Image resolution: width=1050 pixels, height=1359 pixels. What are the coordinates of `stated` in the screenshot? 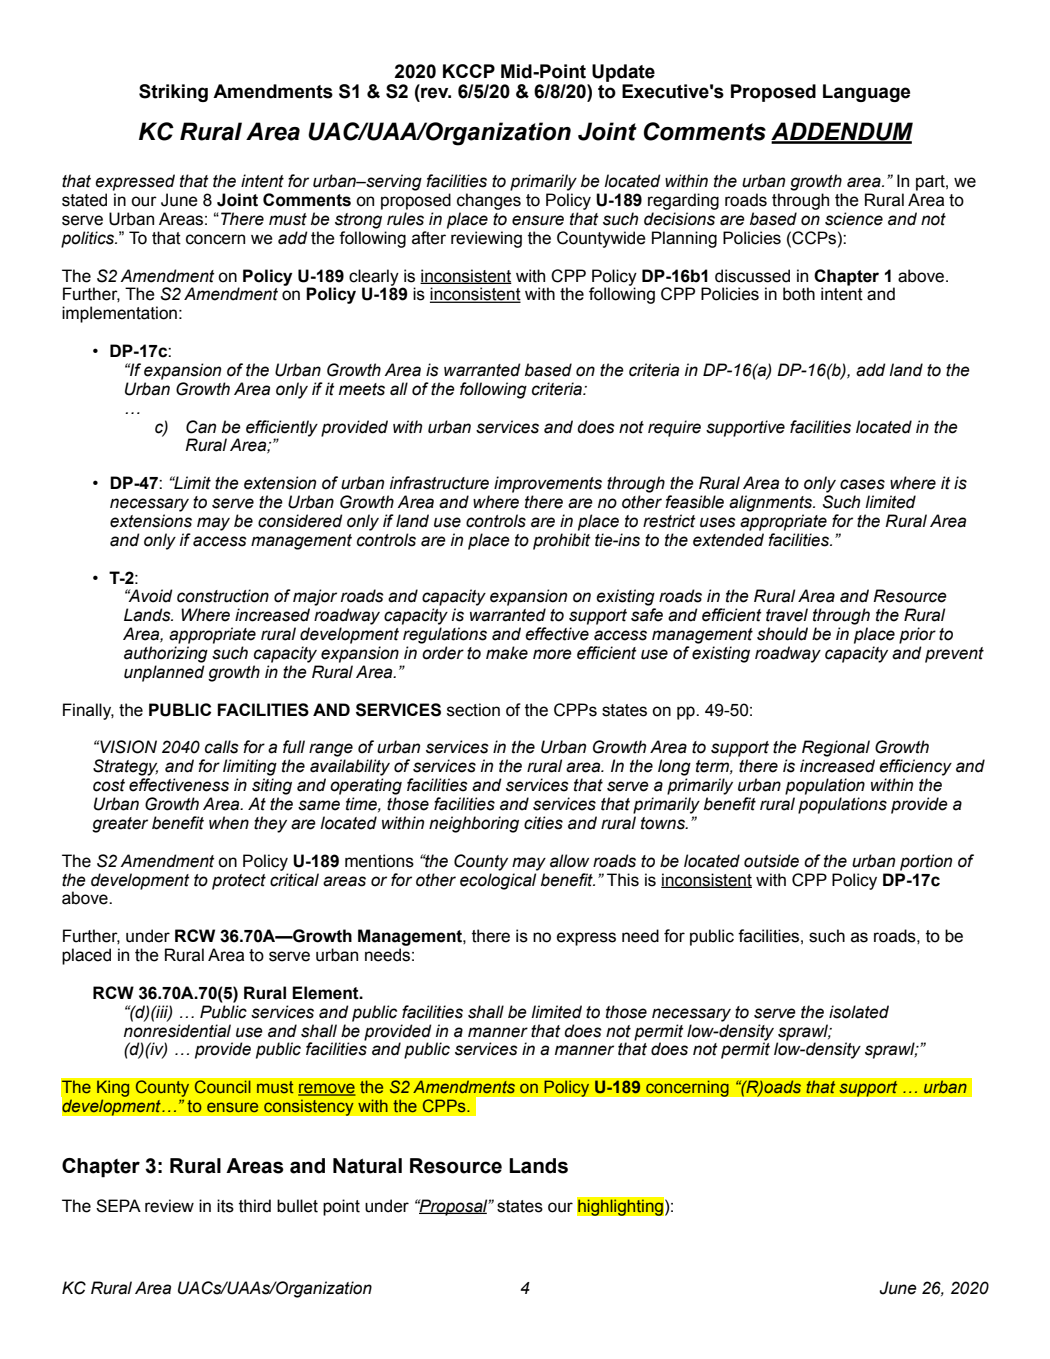 It's located at (84, 200).
